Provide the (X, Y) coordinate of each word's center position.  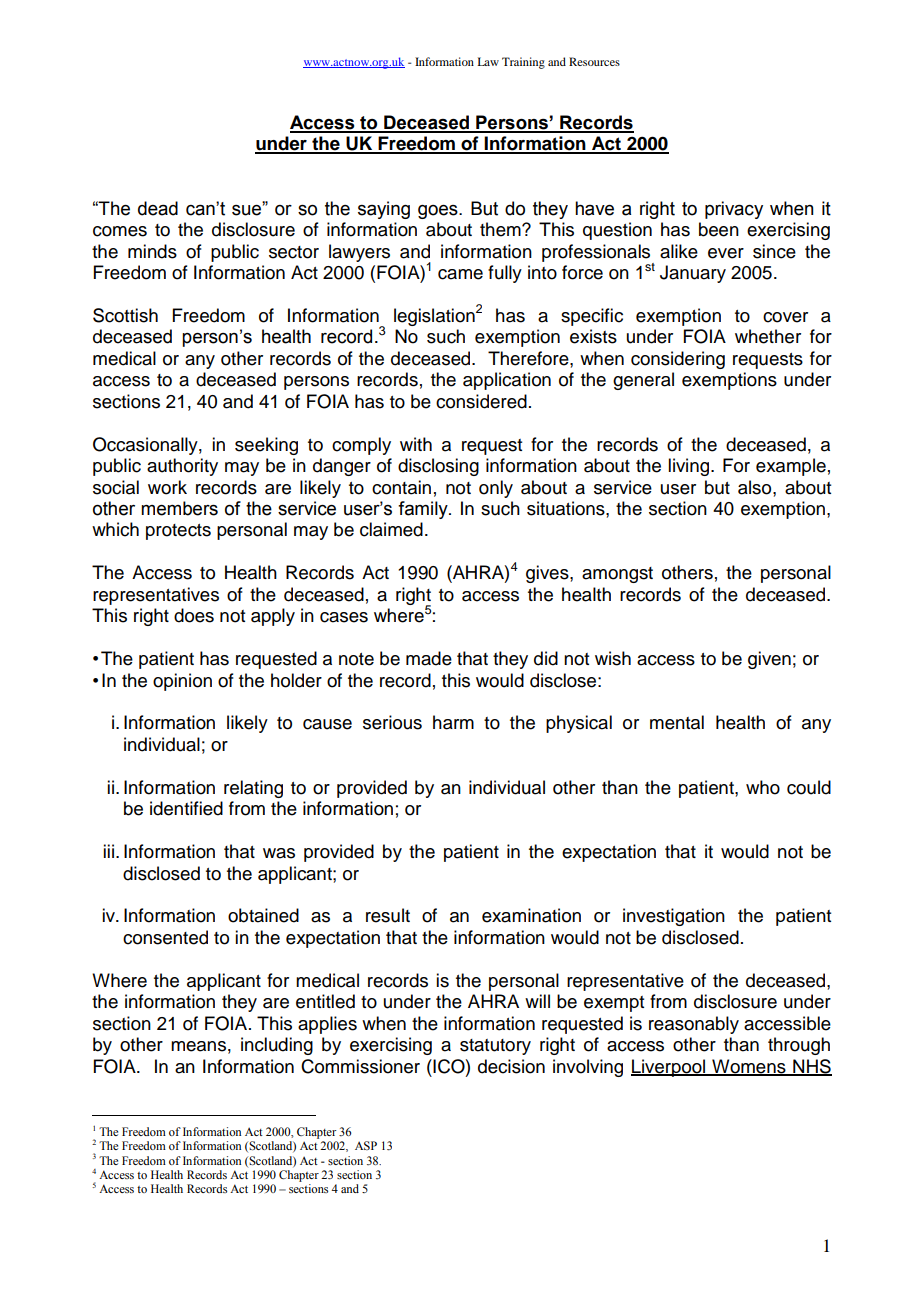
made (429, 658)
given (769, 660)
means (198, 1046)
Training (523, 63)
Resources (594, 61)
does (194, 615)
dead (158, 208)
